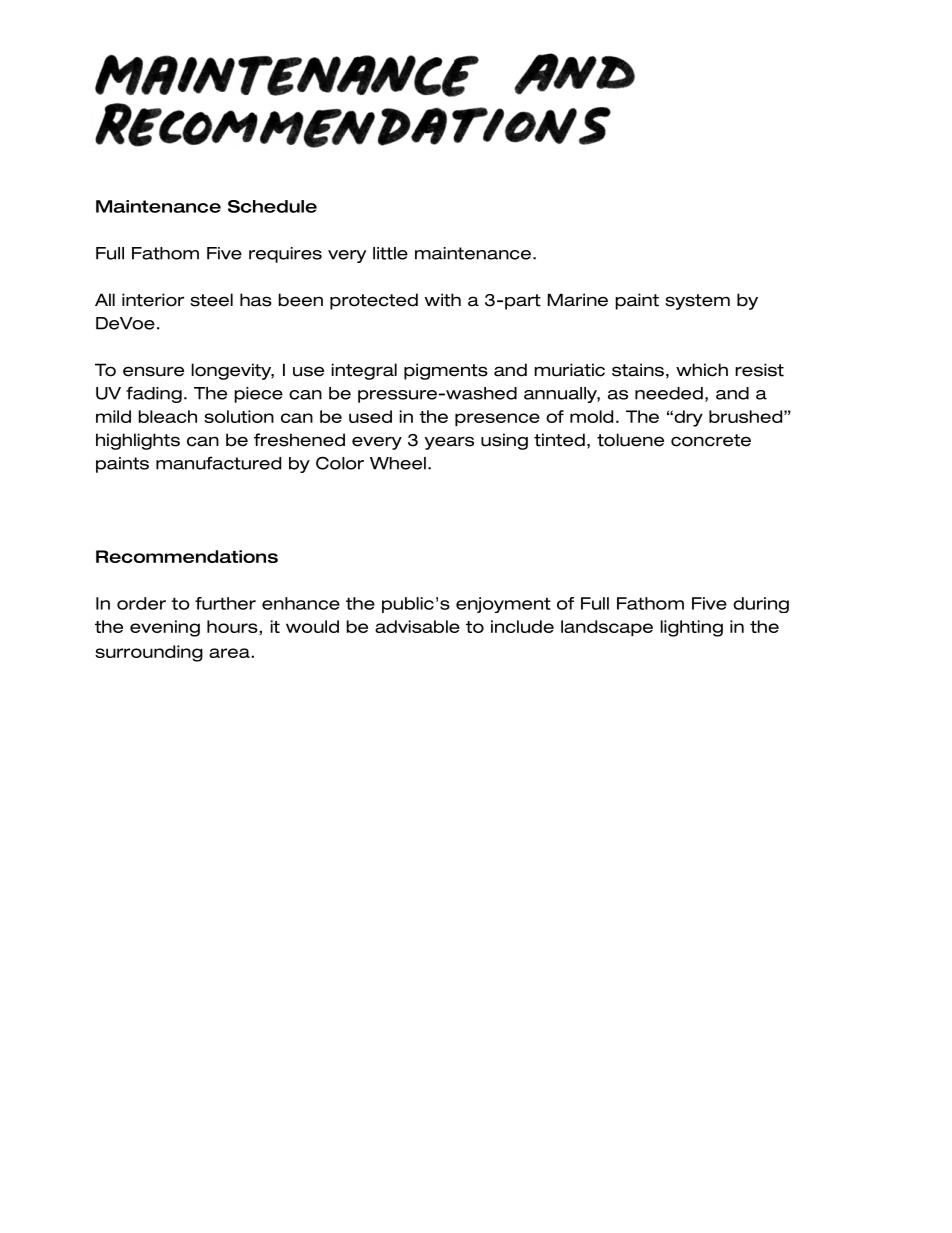 The width and height of the screenshot is (952, 1233). I want to click on manufactured, so click(218, 463).
